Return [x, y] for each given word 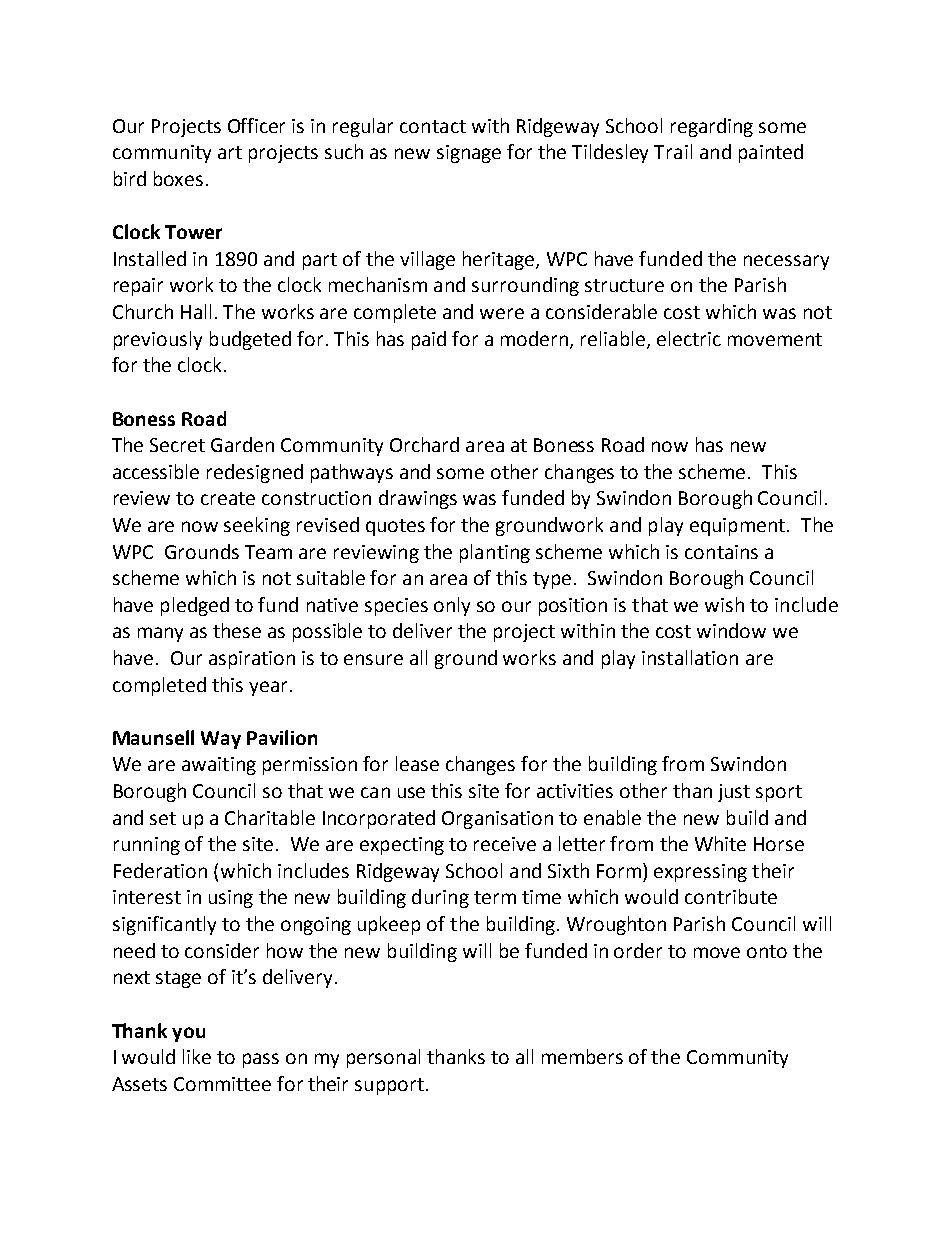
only [452, 606]
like [197, 1056]
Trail [673, 151]
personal [383, 1058]
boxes [178, 178]
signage [469, 154]
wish [724, 604]
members [582, 1056]
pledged [195, 606]
